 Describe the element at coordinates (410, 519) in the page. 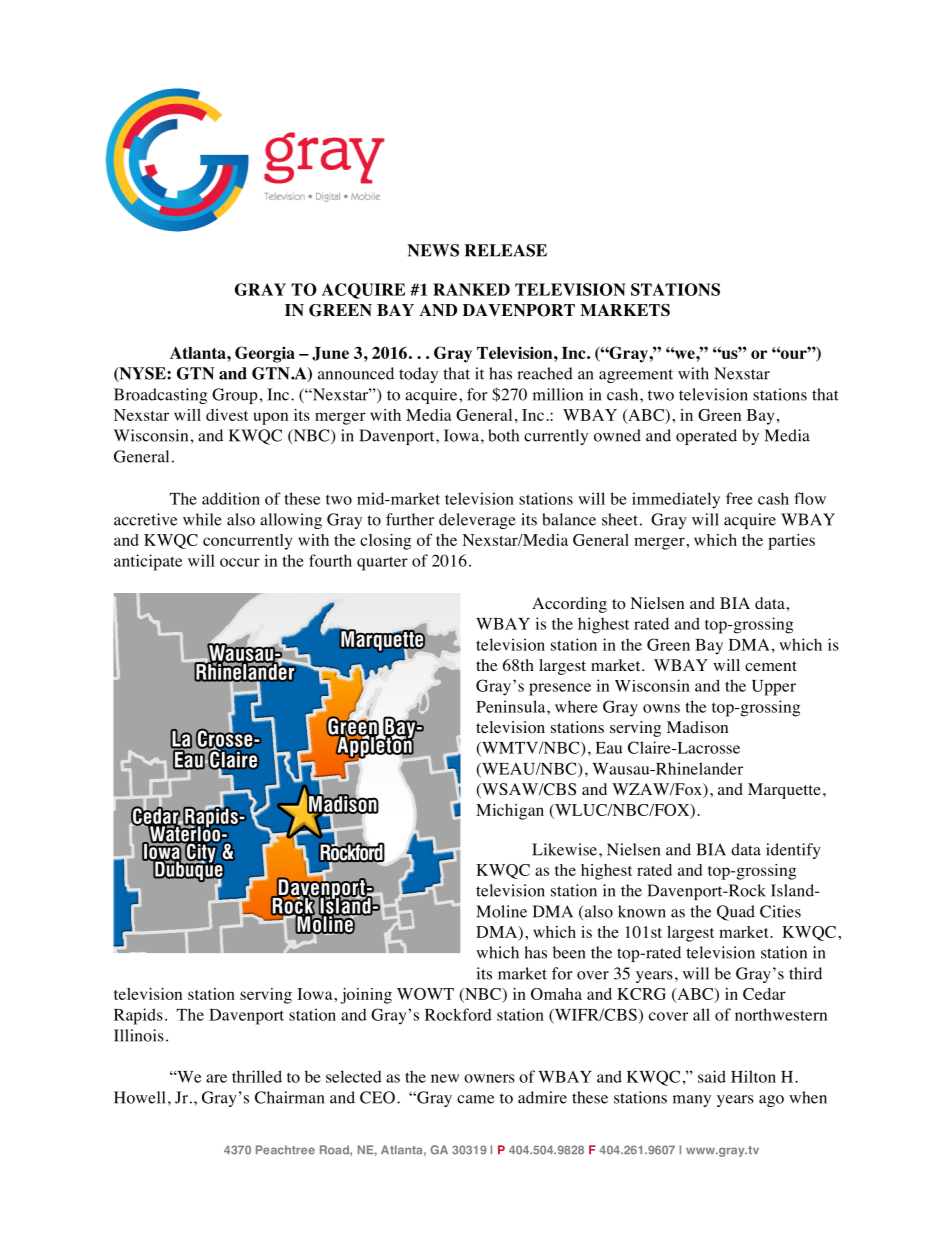

I see `further` at that location.
